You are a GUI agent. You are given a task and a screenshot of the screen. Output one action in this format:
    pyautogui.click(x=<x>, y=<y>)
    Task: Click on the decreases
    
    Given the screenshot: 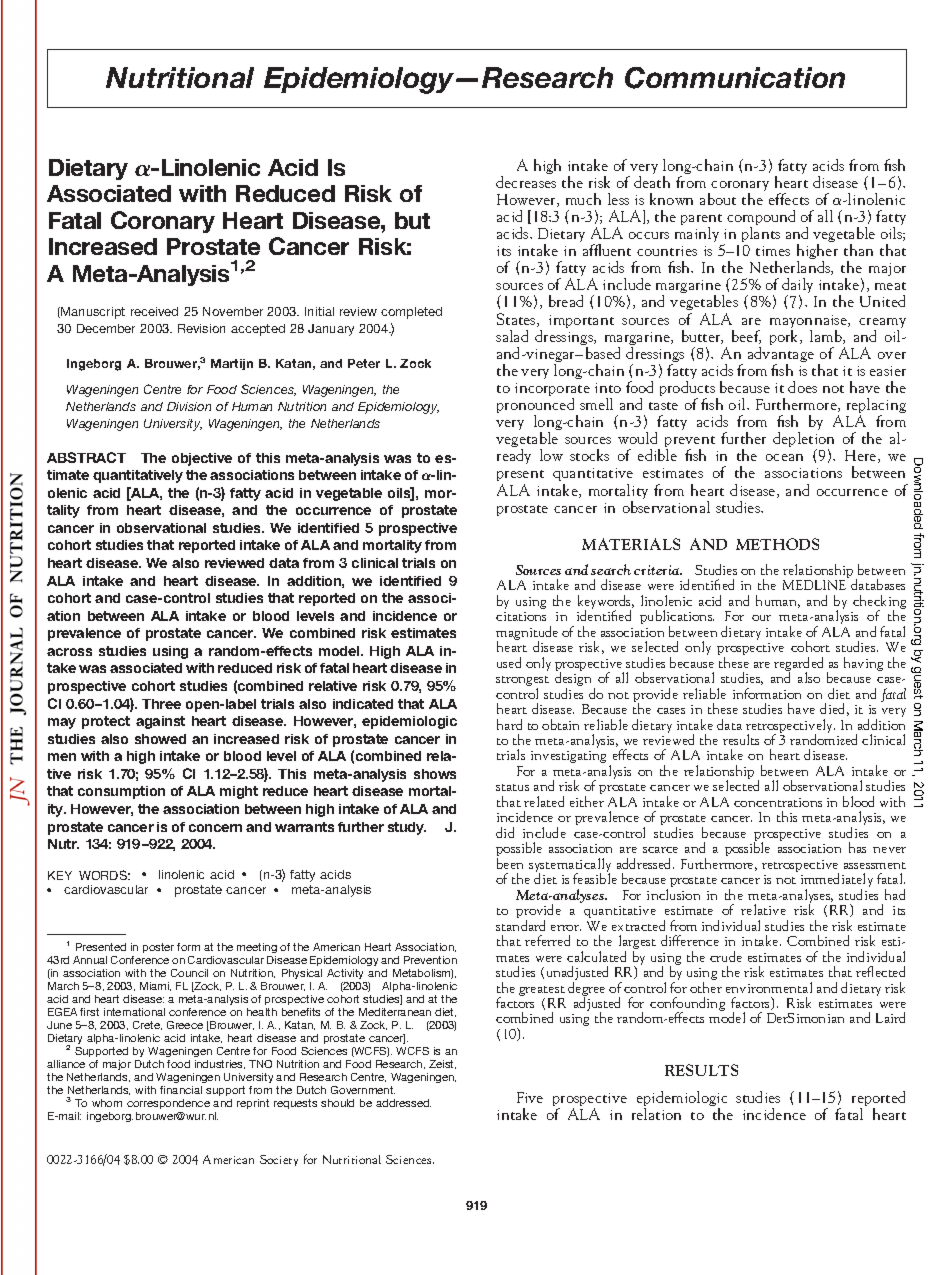 What is the action you would take?
    pyautogui.click(x=526, y=182)
